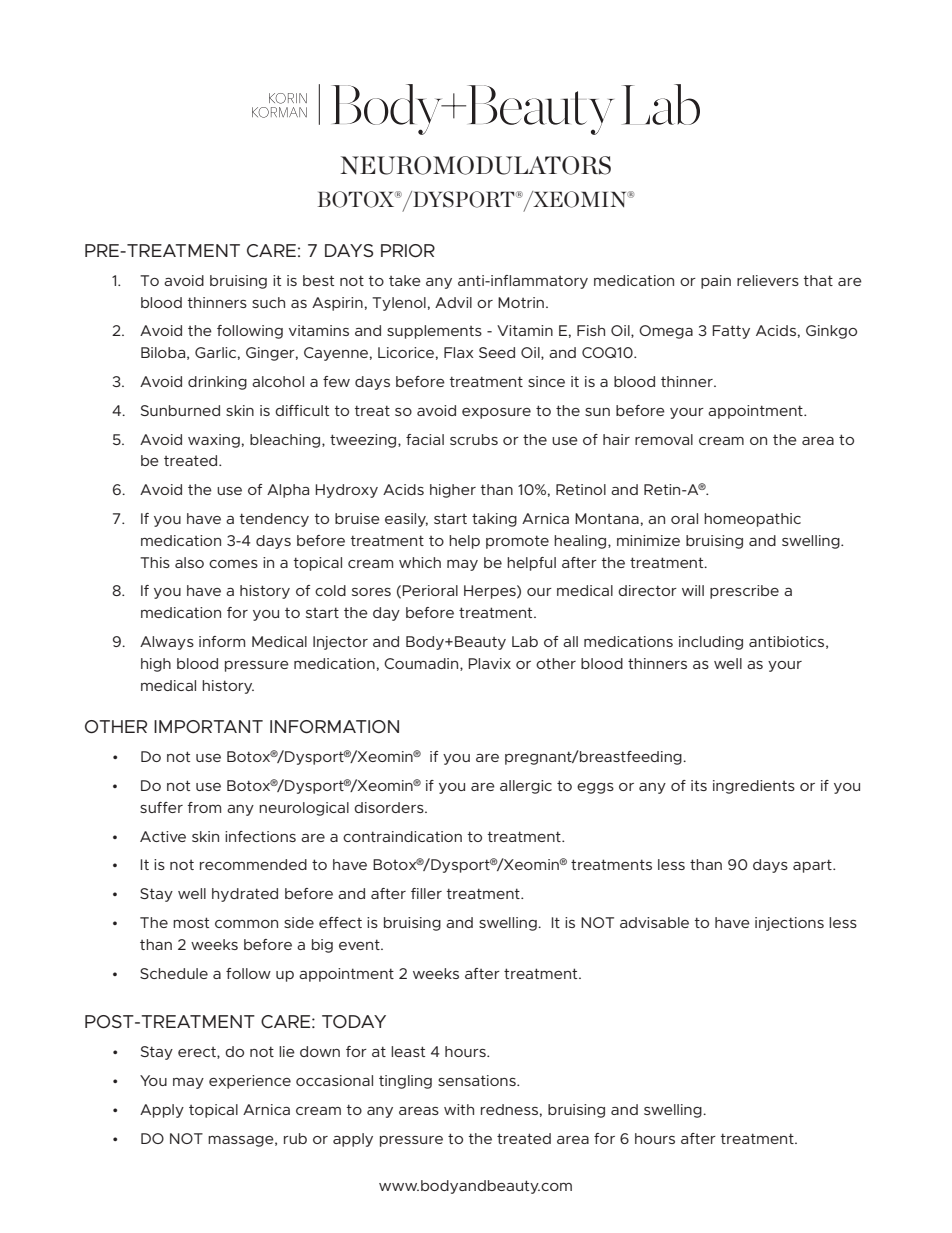  I want to click on relievers, so click(768, 280).
